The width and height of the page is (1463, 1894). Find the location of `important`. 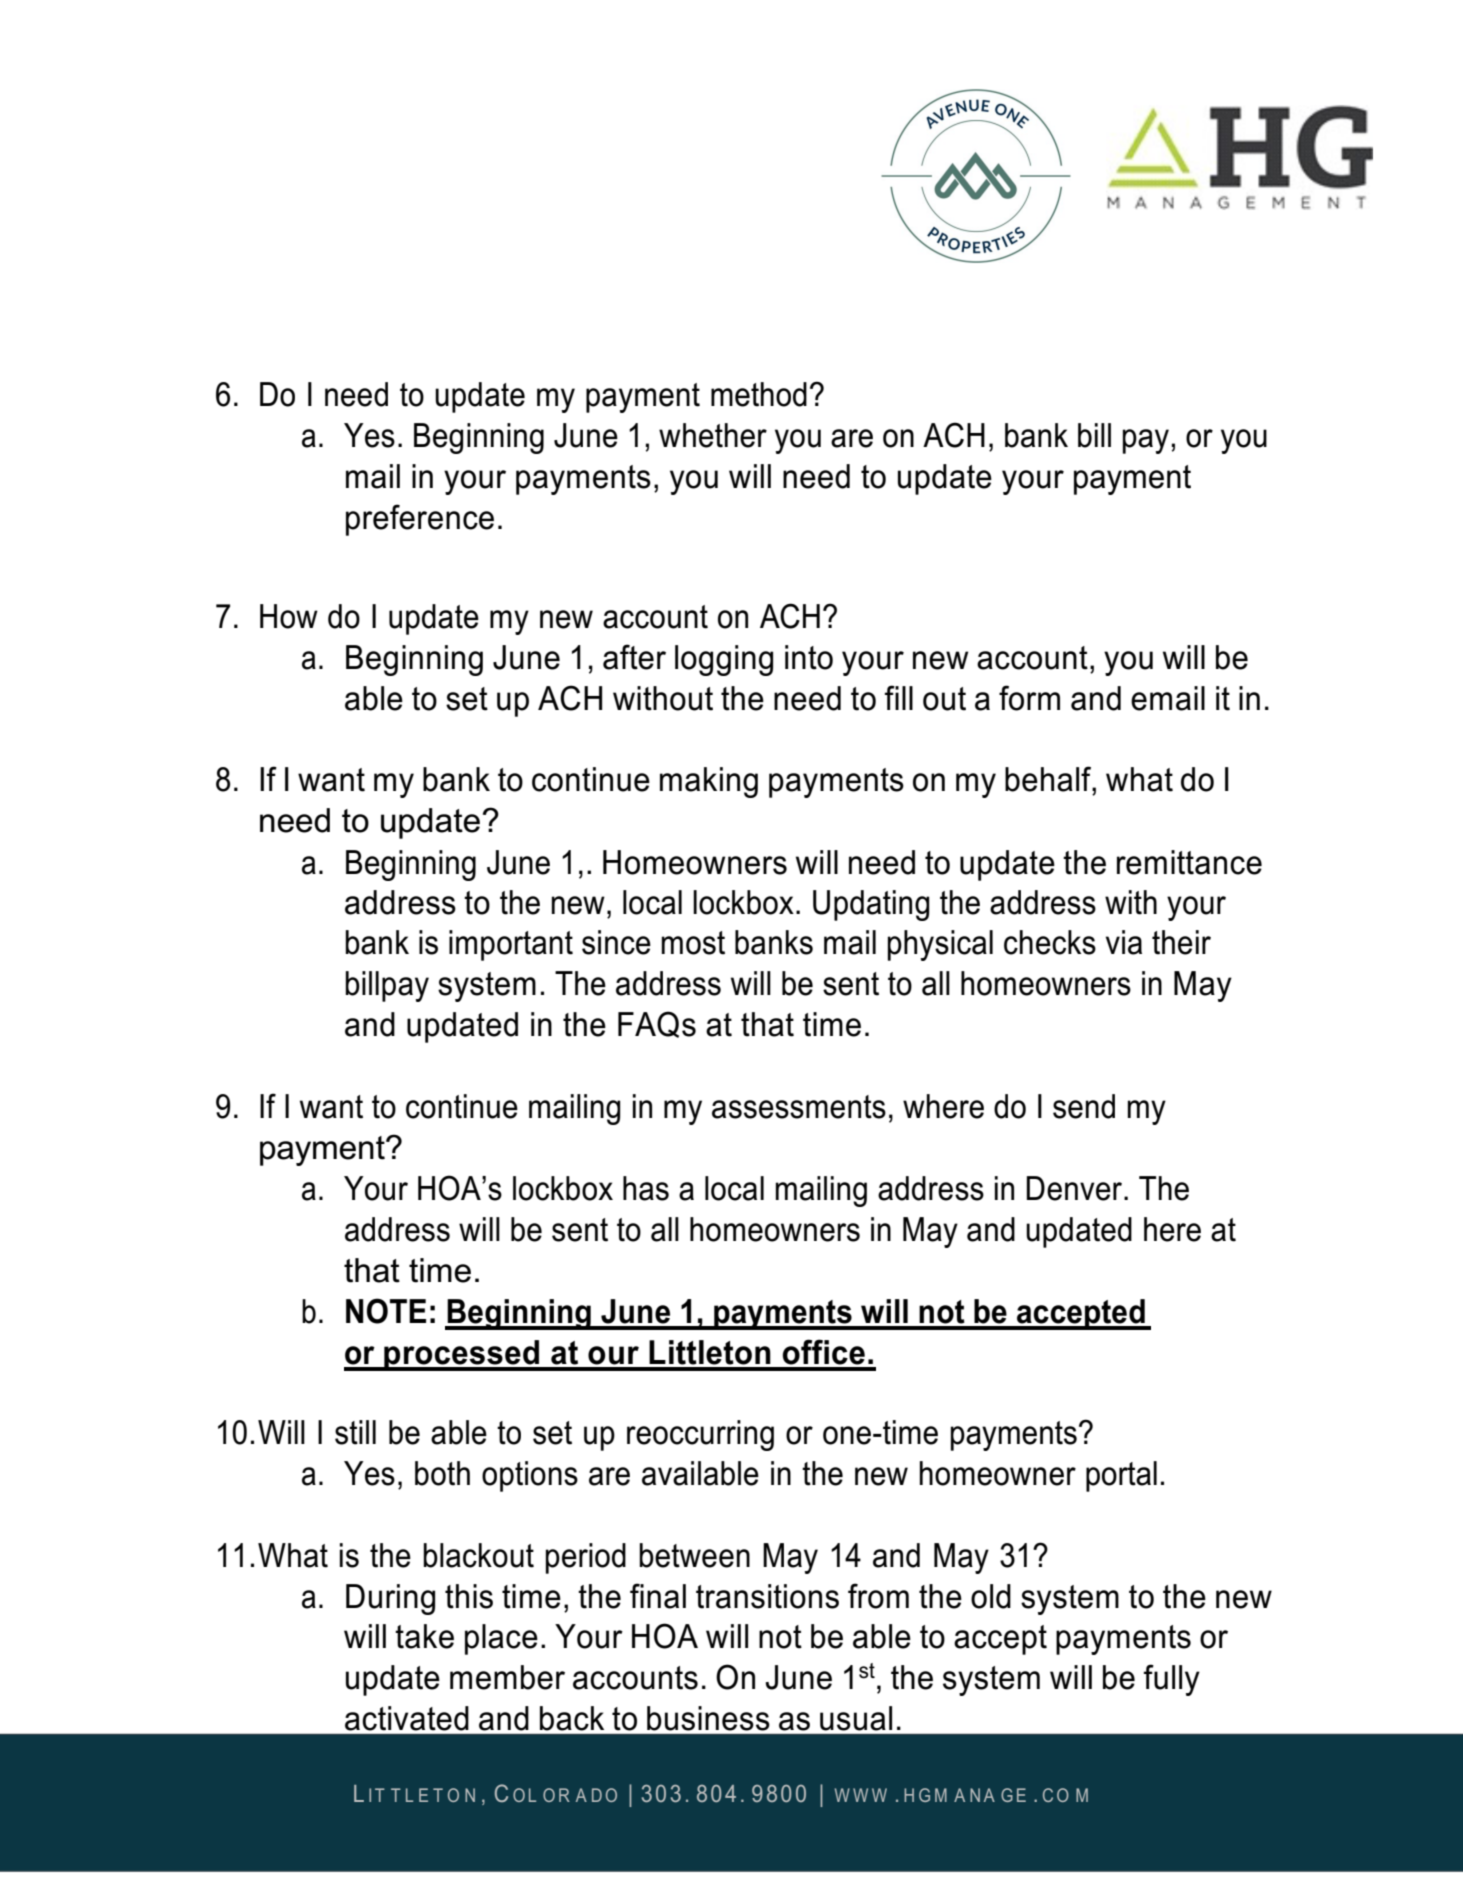

important is located at coordinates (511, 945).
